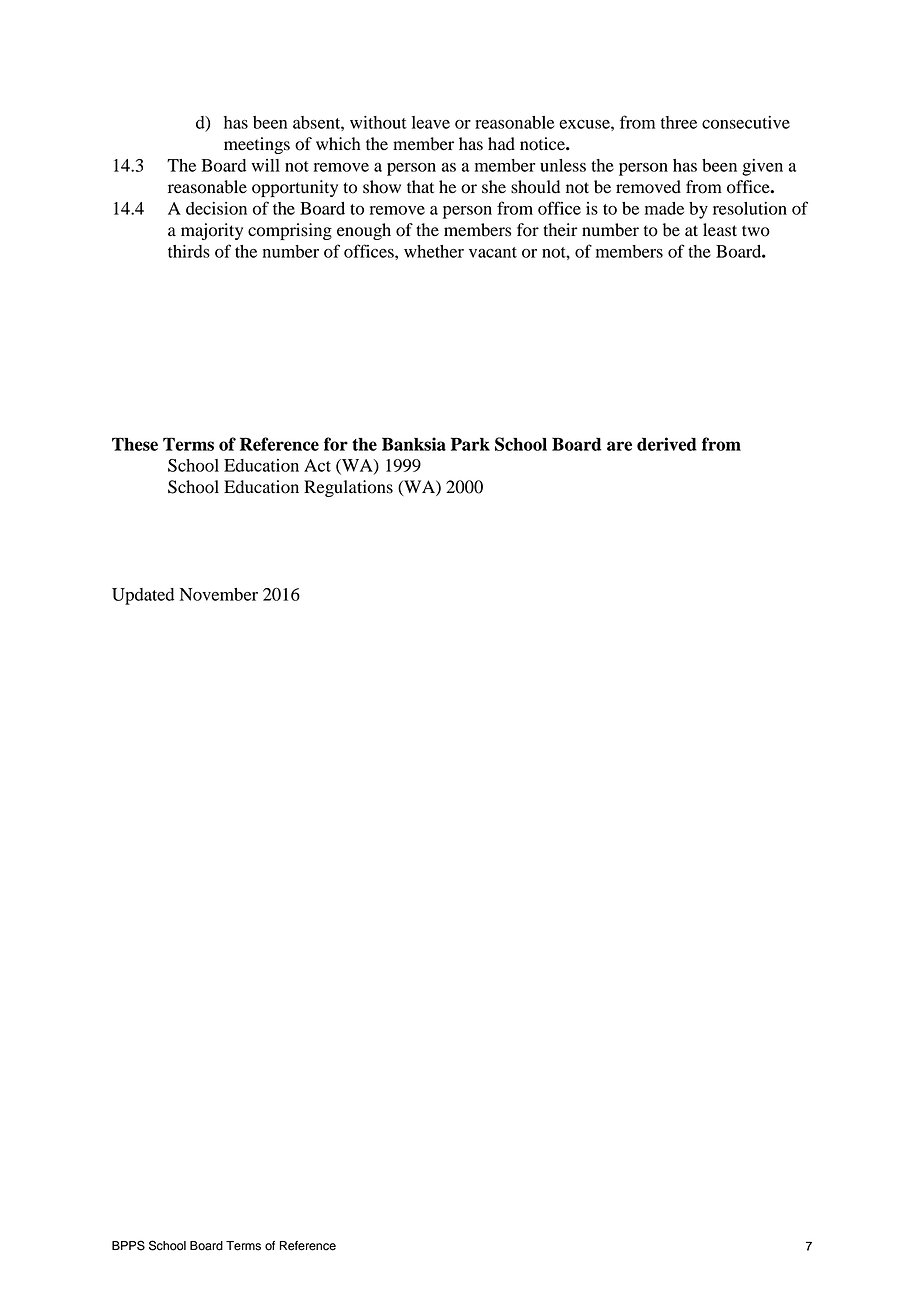 Image resolution: width=924 pixels, height=1308 pixels. I want to click on Regulations, so click(348, 488).
